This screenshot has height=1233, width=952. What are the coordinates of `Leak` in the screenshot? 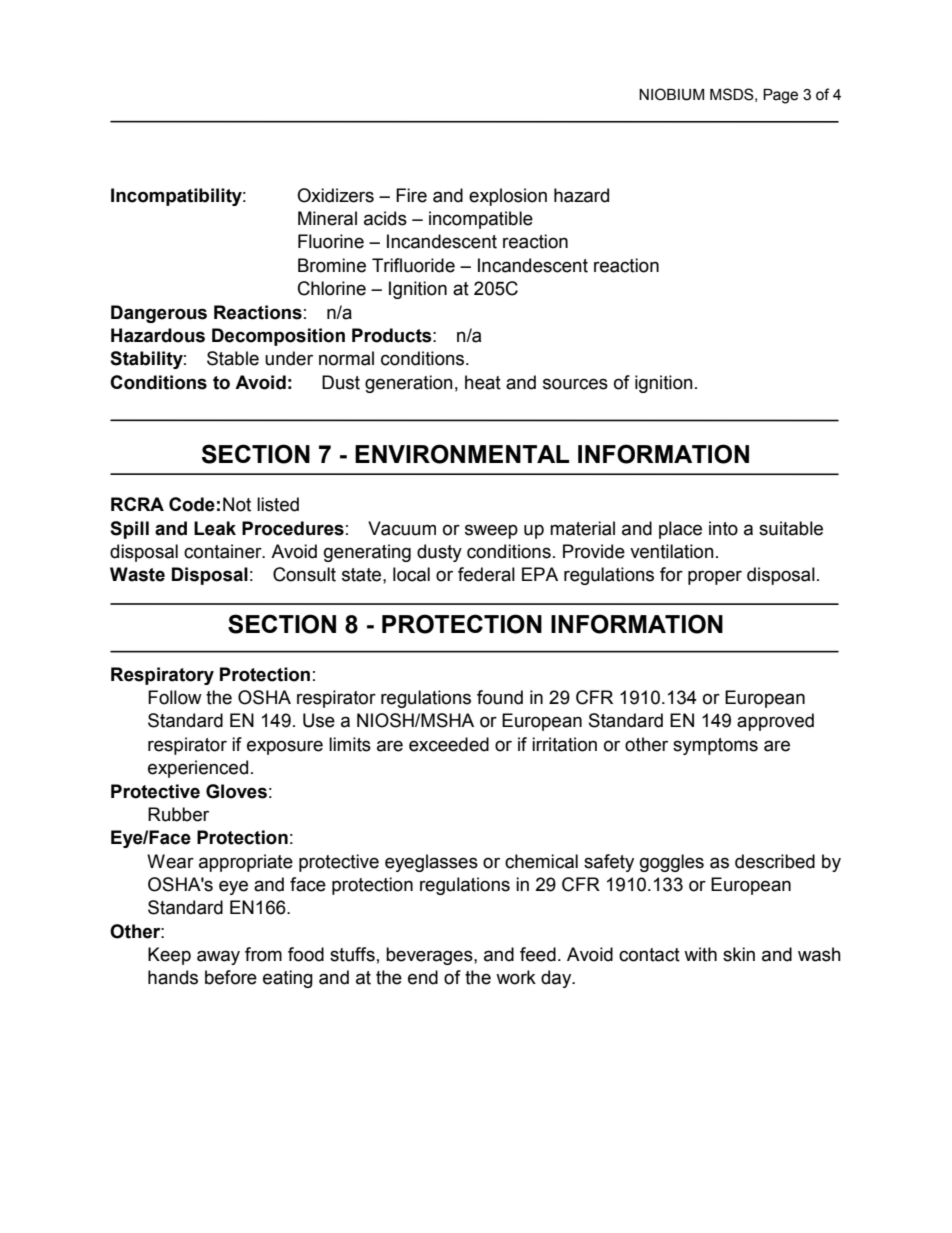 It's located at (215, 528).
